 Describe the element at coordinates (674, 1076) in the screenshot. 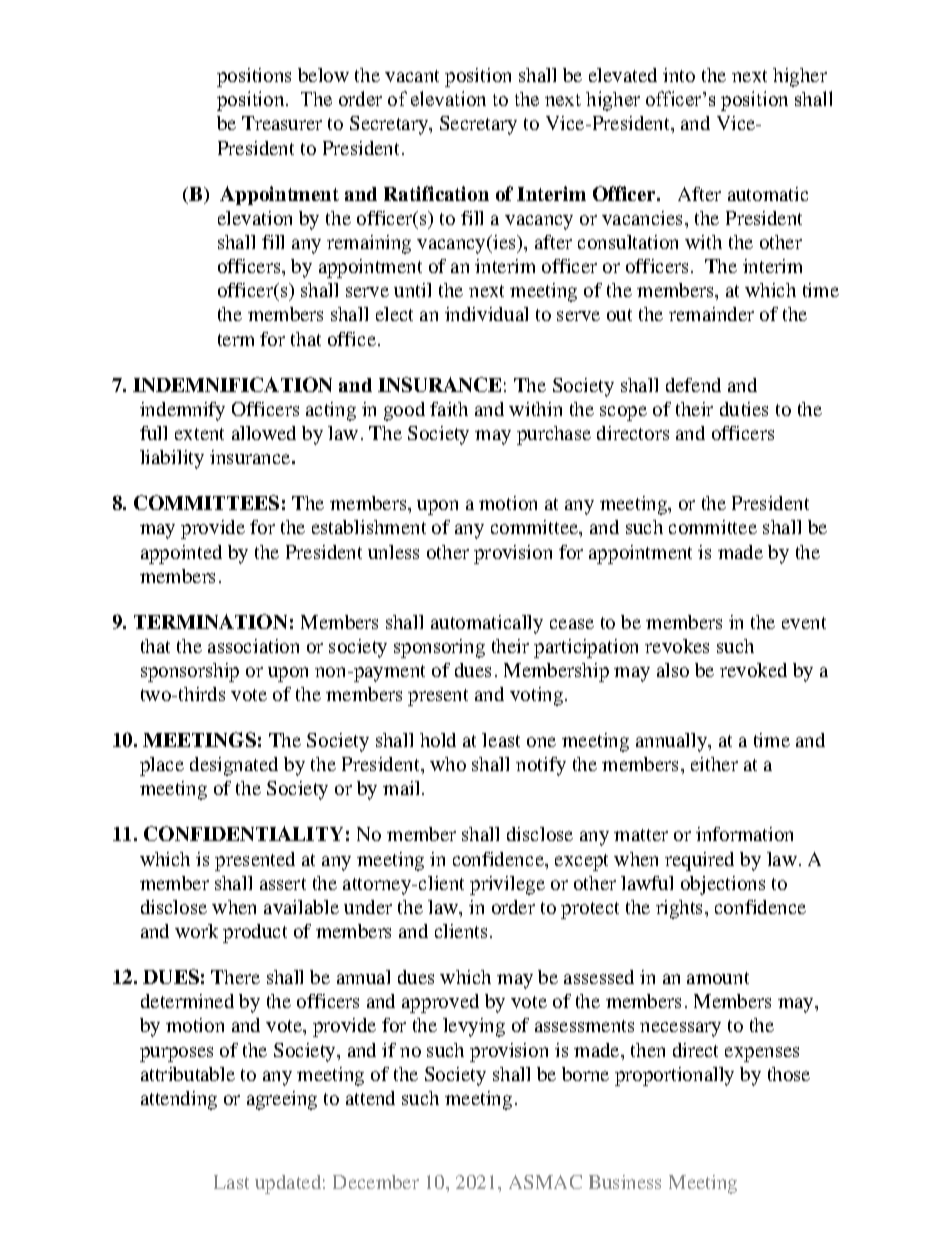

I see `proportionally` at that location.
